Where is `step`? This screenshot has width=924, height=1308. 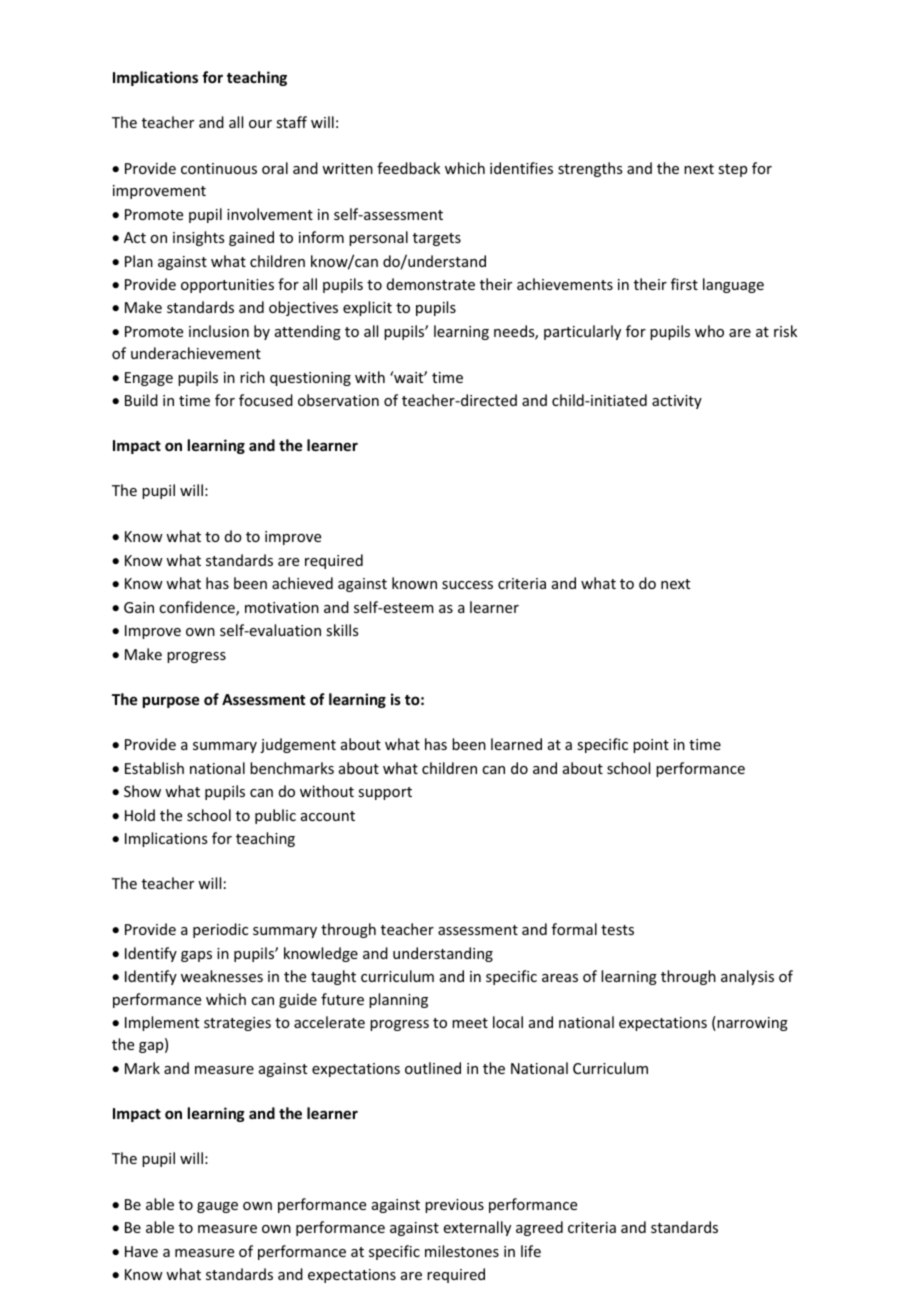 step is located at coordinates (732, 170).
